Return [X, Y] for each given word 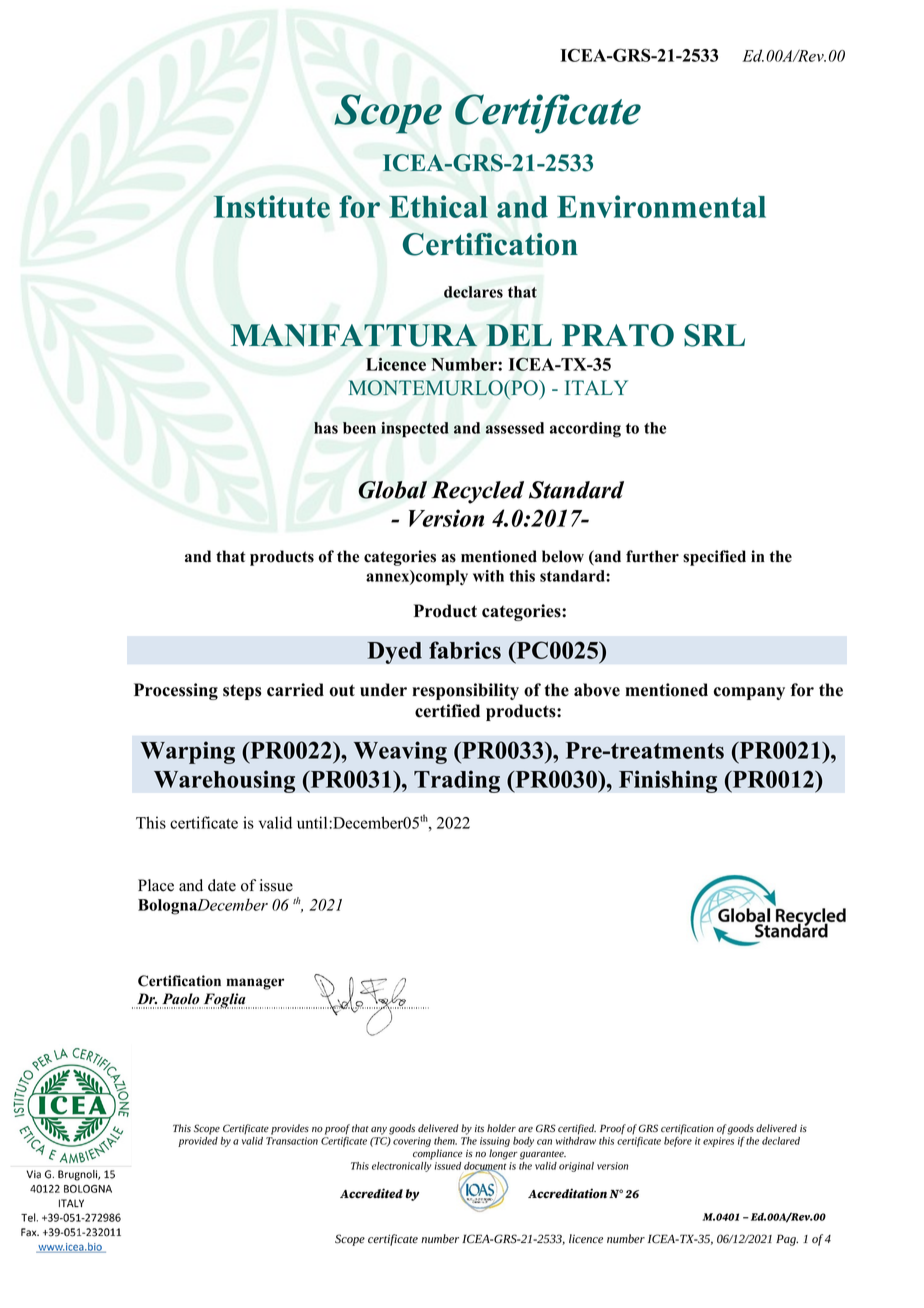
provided [198, 1142]
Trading [457, 781]
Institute [272, 206]
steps [242, 692]
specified [714, 558]
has [326, 428]
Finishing [668, 781]
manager [255, 984]
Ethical [438, 206]
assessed [515, 428]
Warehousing [224, 781]
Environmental [661, 206]
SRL [714, 335]
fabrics [465, 650]
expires [718, 1142]
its [479, 1128]
